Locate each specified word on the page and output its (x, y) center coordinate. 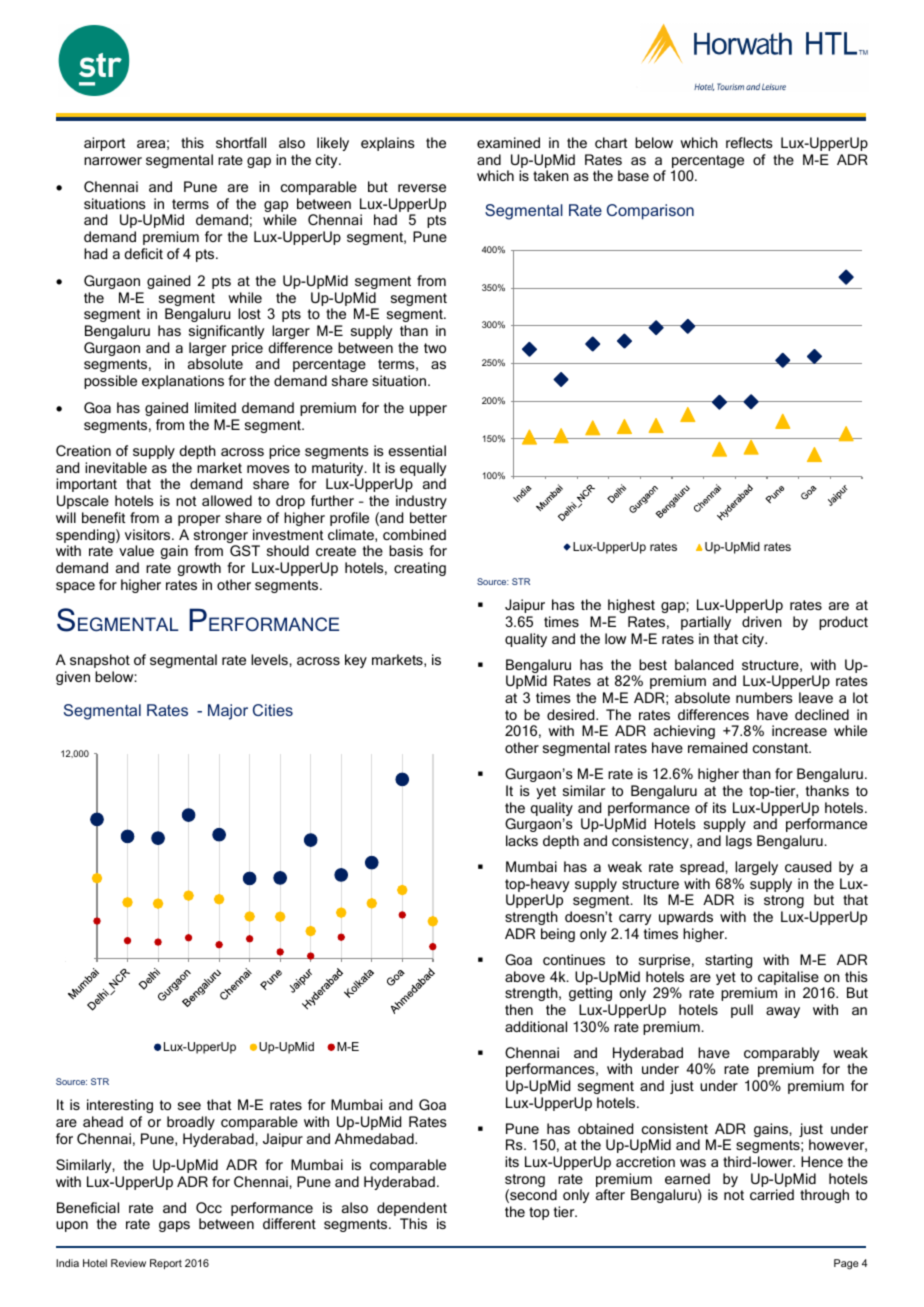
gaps (174, 1226)
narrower (113, 161)
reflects (749, 142)
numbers (764, 697)
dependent (412, 1209)
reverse (422, 188)
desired (572, 714)
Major (228, 712)
